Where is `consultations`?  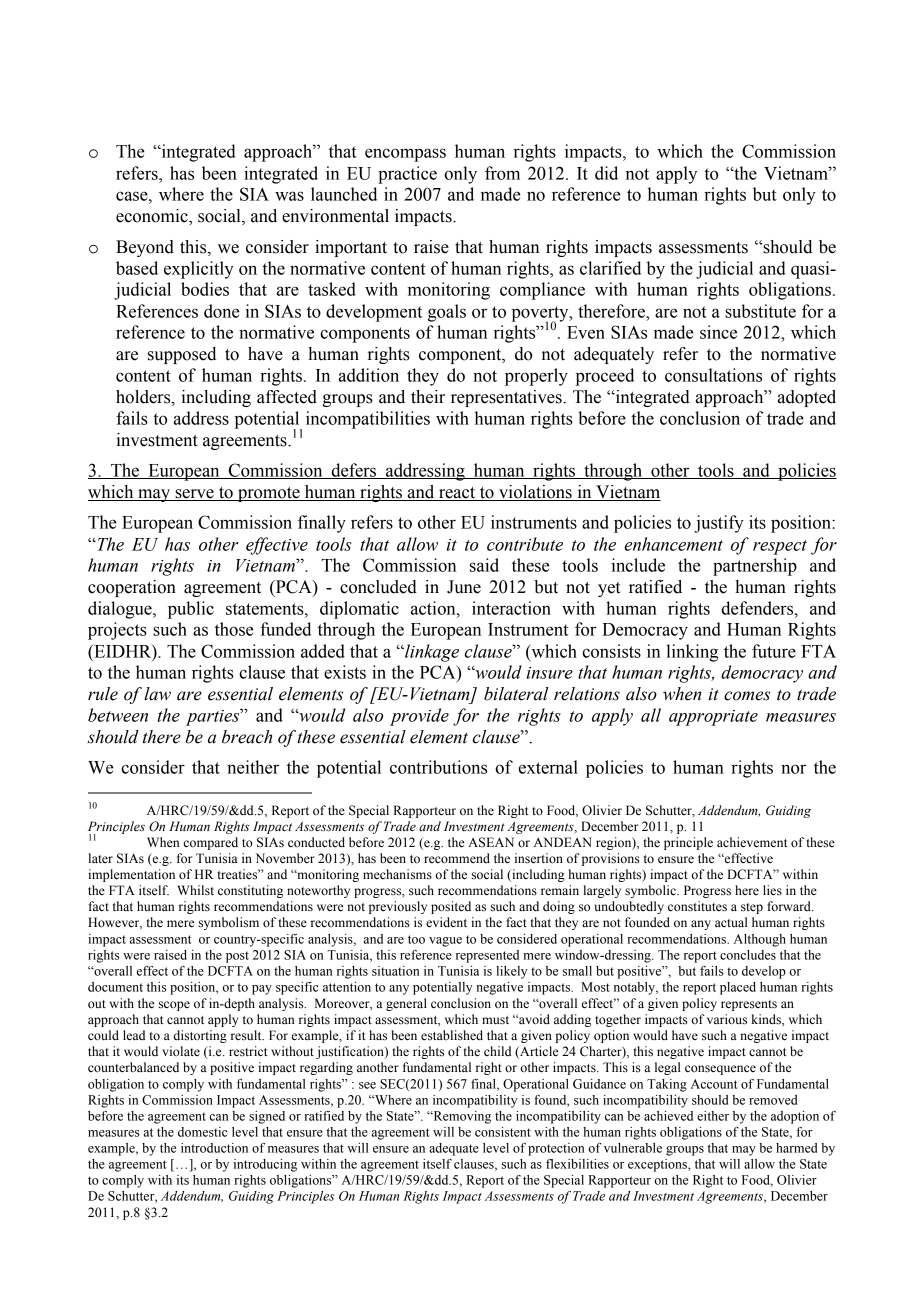
consultations is located at coordinates (713, 375).
